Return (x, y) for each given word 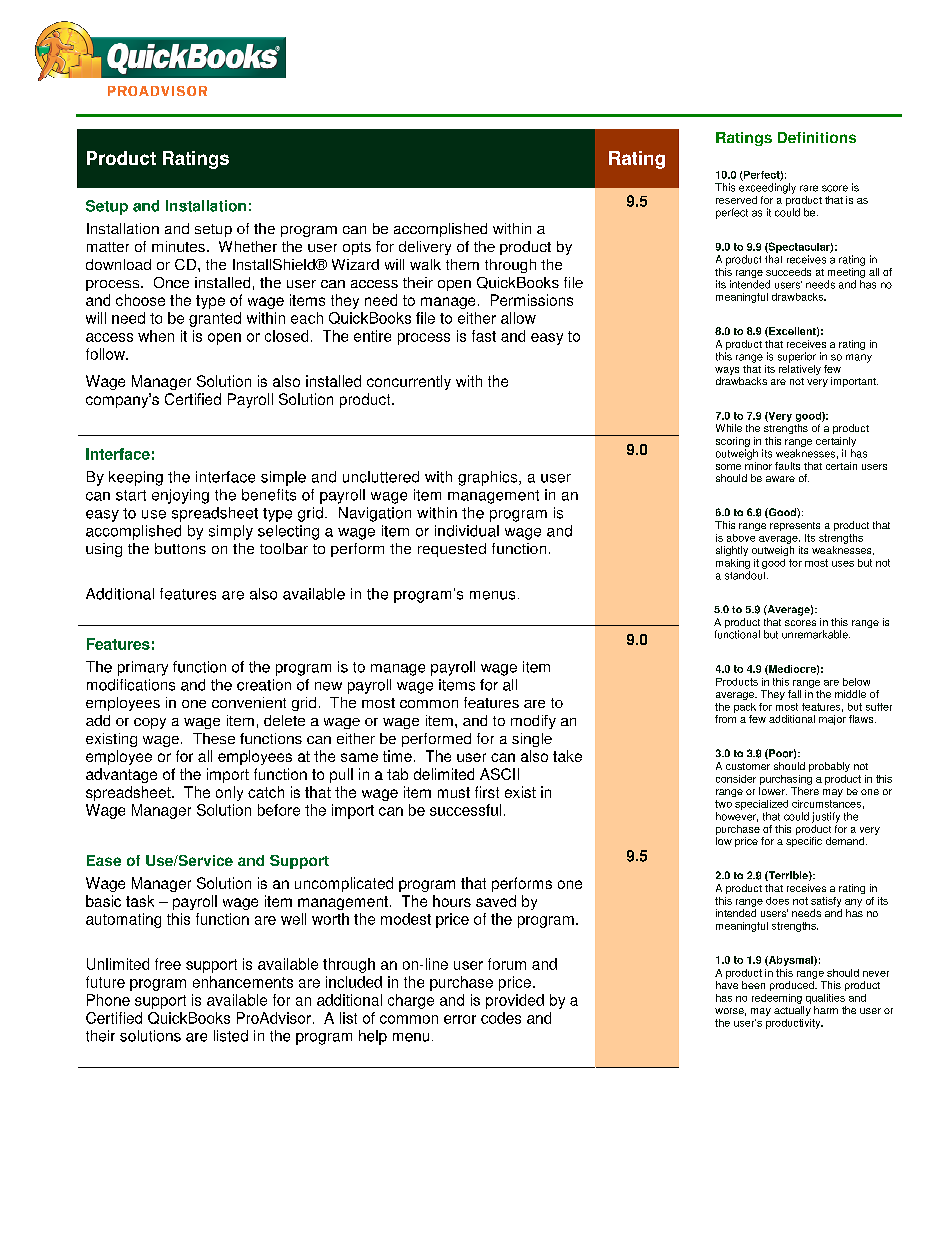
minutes (178, 246)
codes (501, 1018)
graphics (489, 478)
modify (533, 722)
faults (787, 466)
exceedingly (767, 188)
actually (792, 1011)
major (832, 720)
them (462, 264)
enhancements (243, 982)
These (214, 738)
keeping (136, 478)
